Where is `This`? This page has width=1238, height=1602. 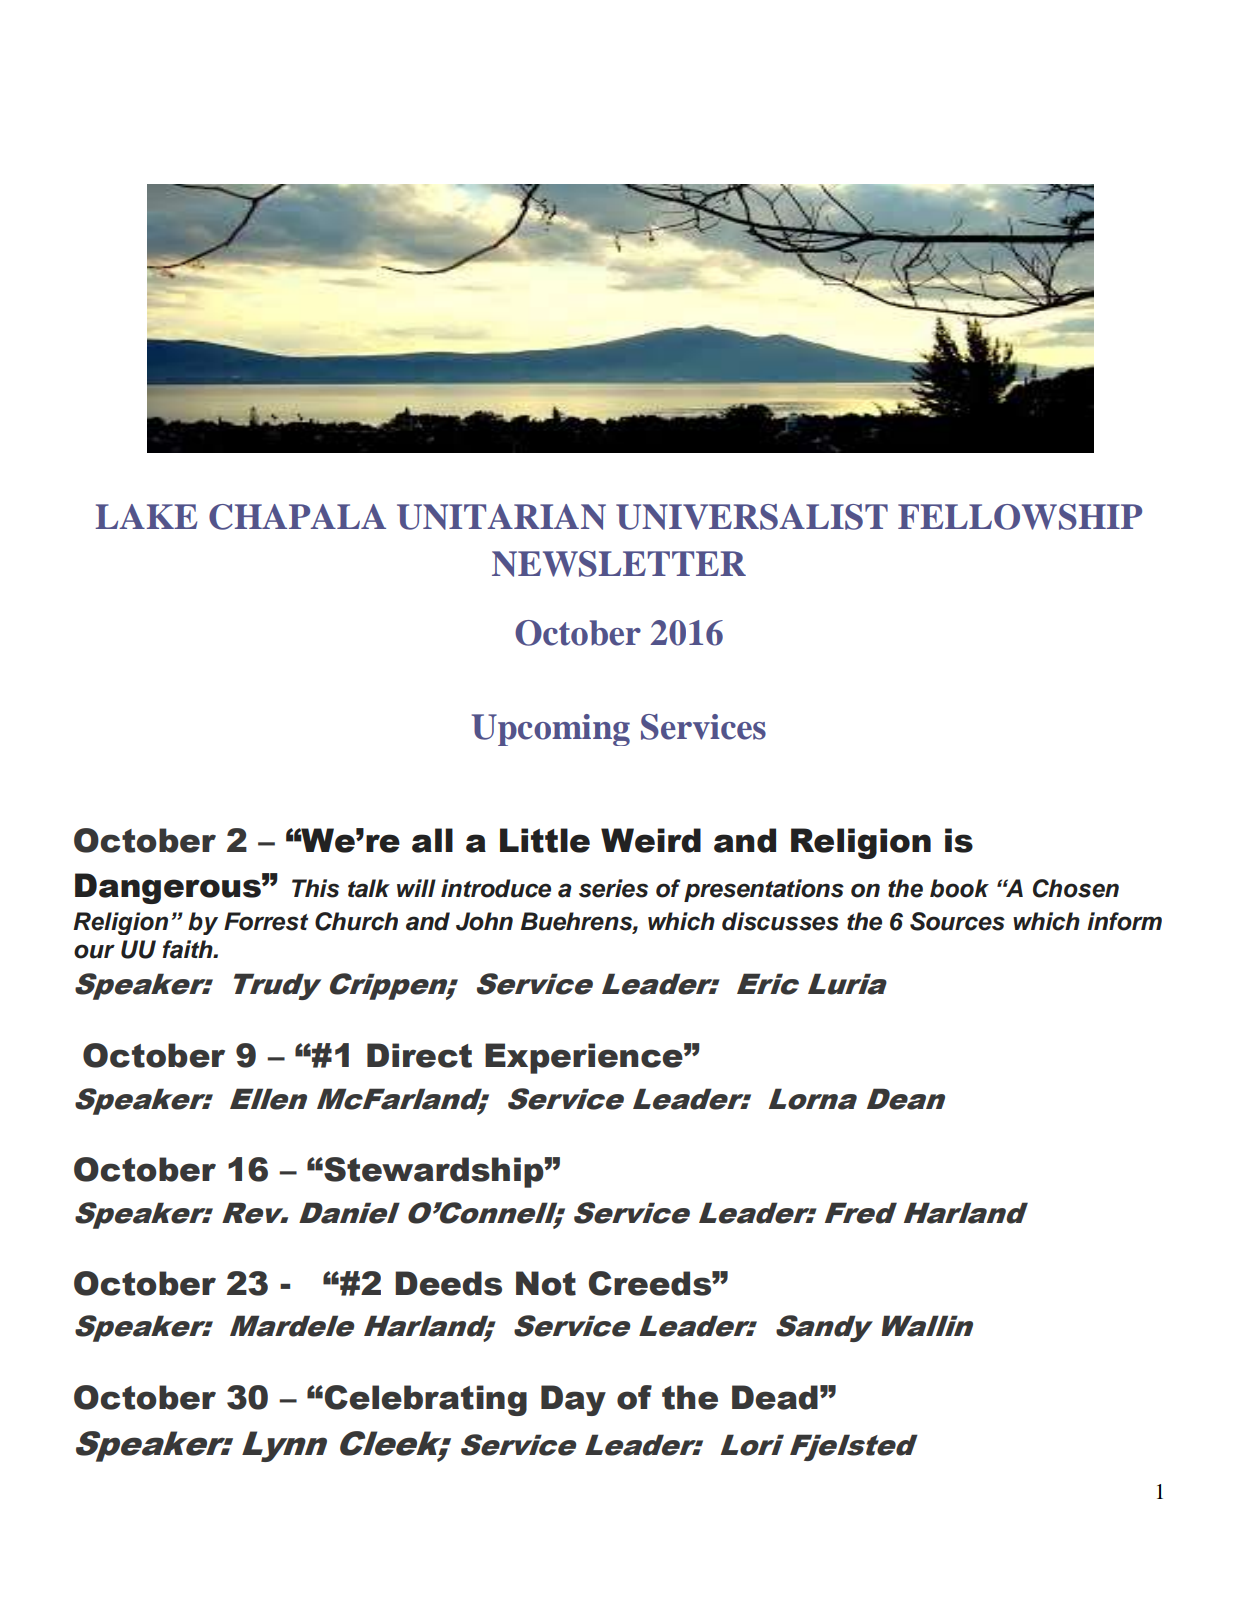
This is located at coordinates (315, 888).
